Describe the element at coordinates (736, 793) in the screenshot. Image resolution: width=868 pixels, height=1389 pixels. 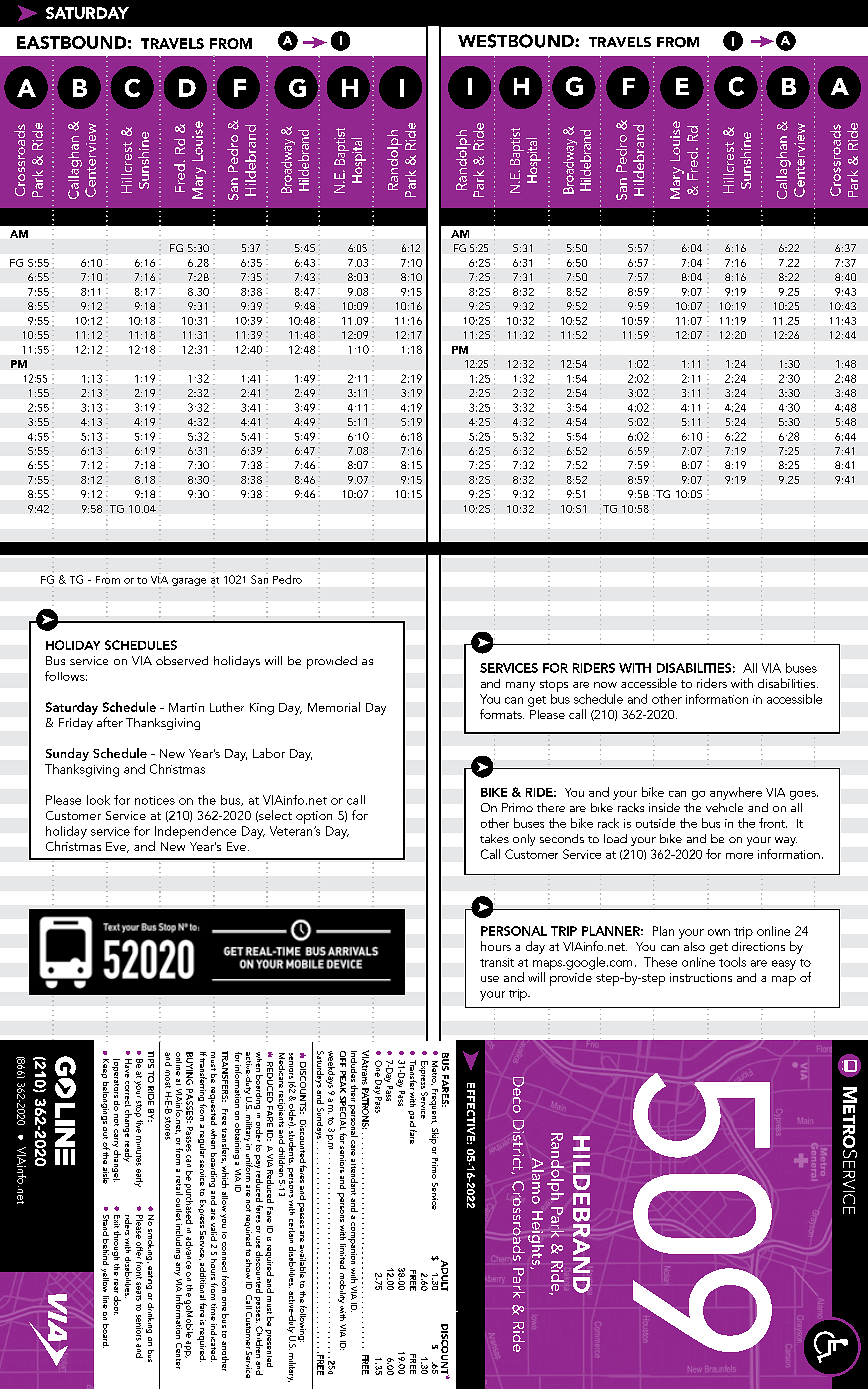
I see `anywhere` at that location.
